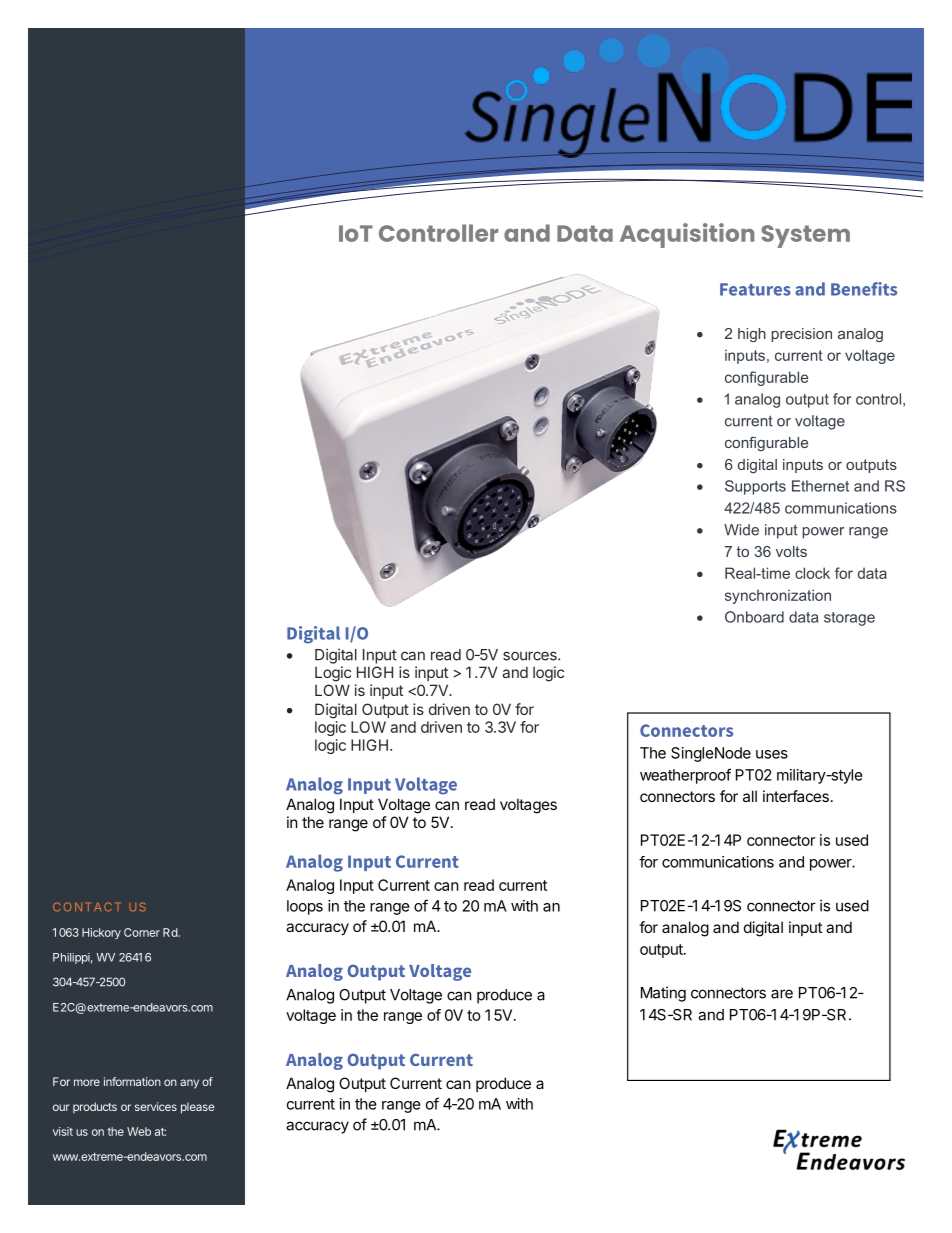 The width and height of the document is (952, 1233). What do you see at coordinates (687, 235) in the document?
I see `Acquisition` at bounding box center [687, 235].
